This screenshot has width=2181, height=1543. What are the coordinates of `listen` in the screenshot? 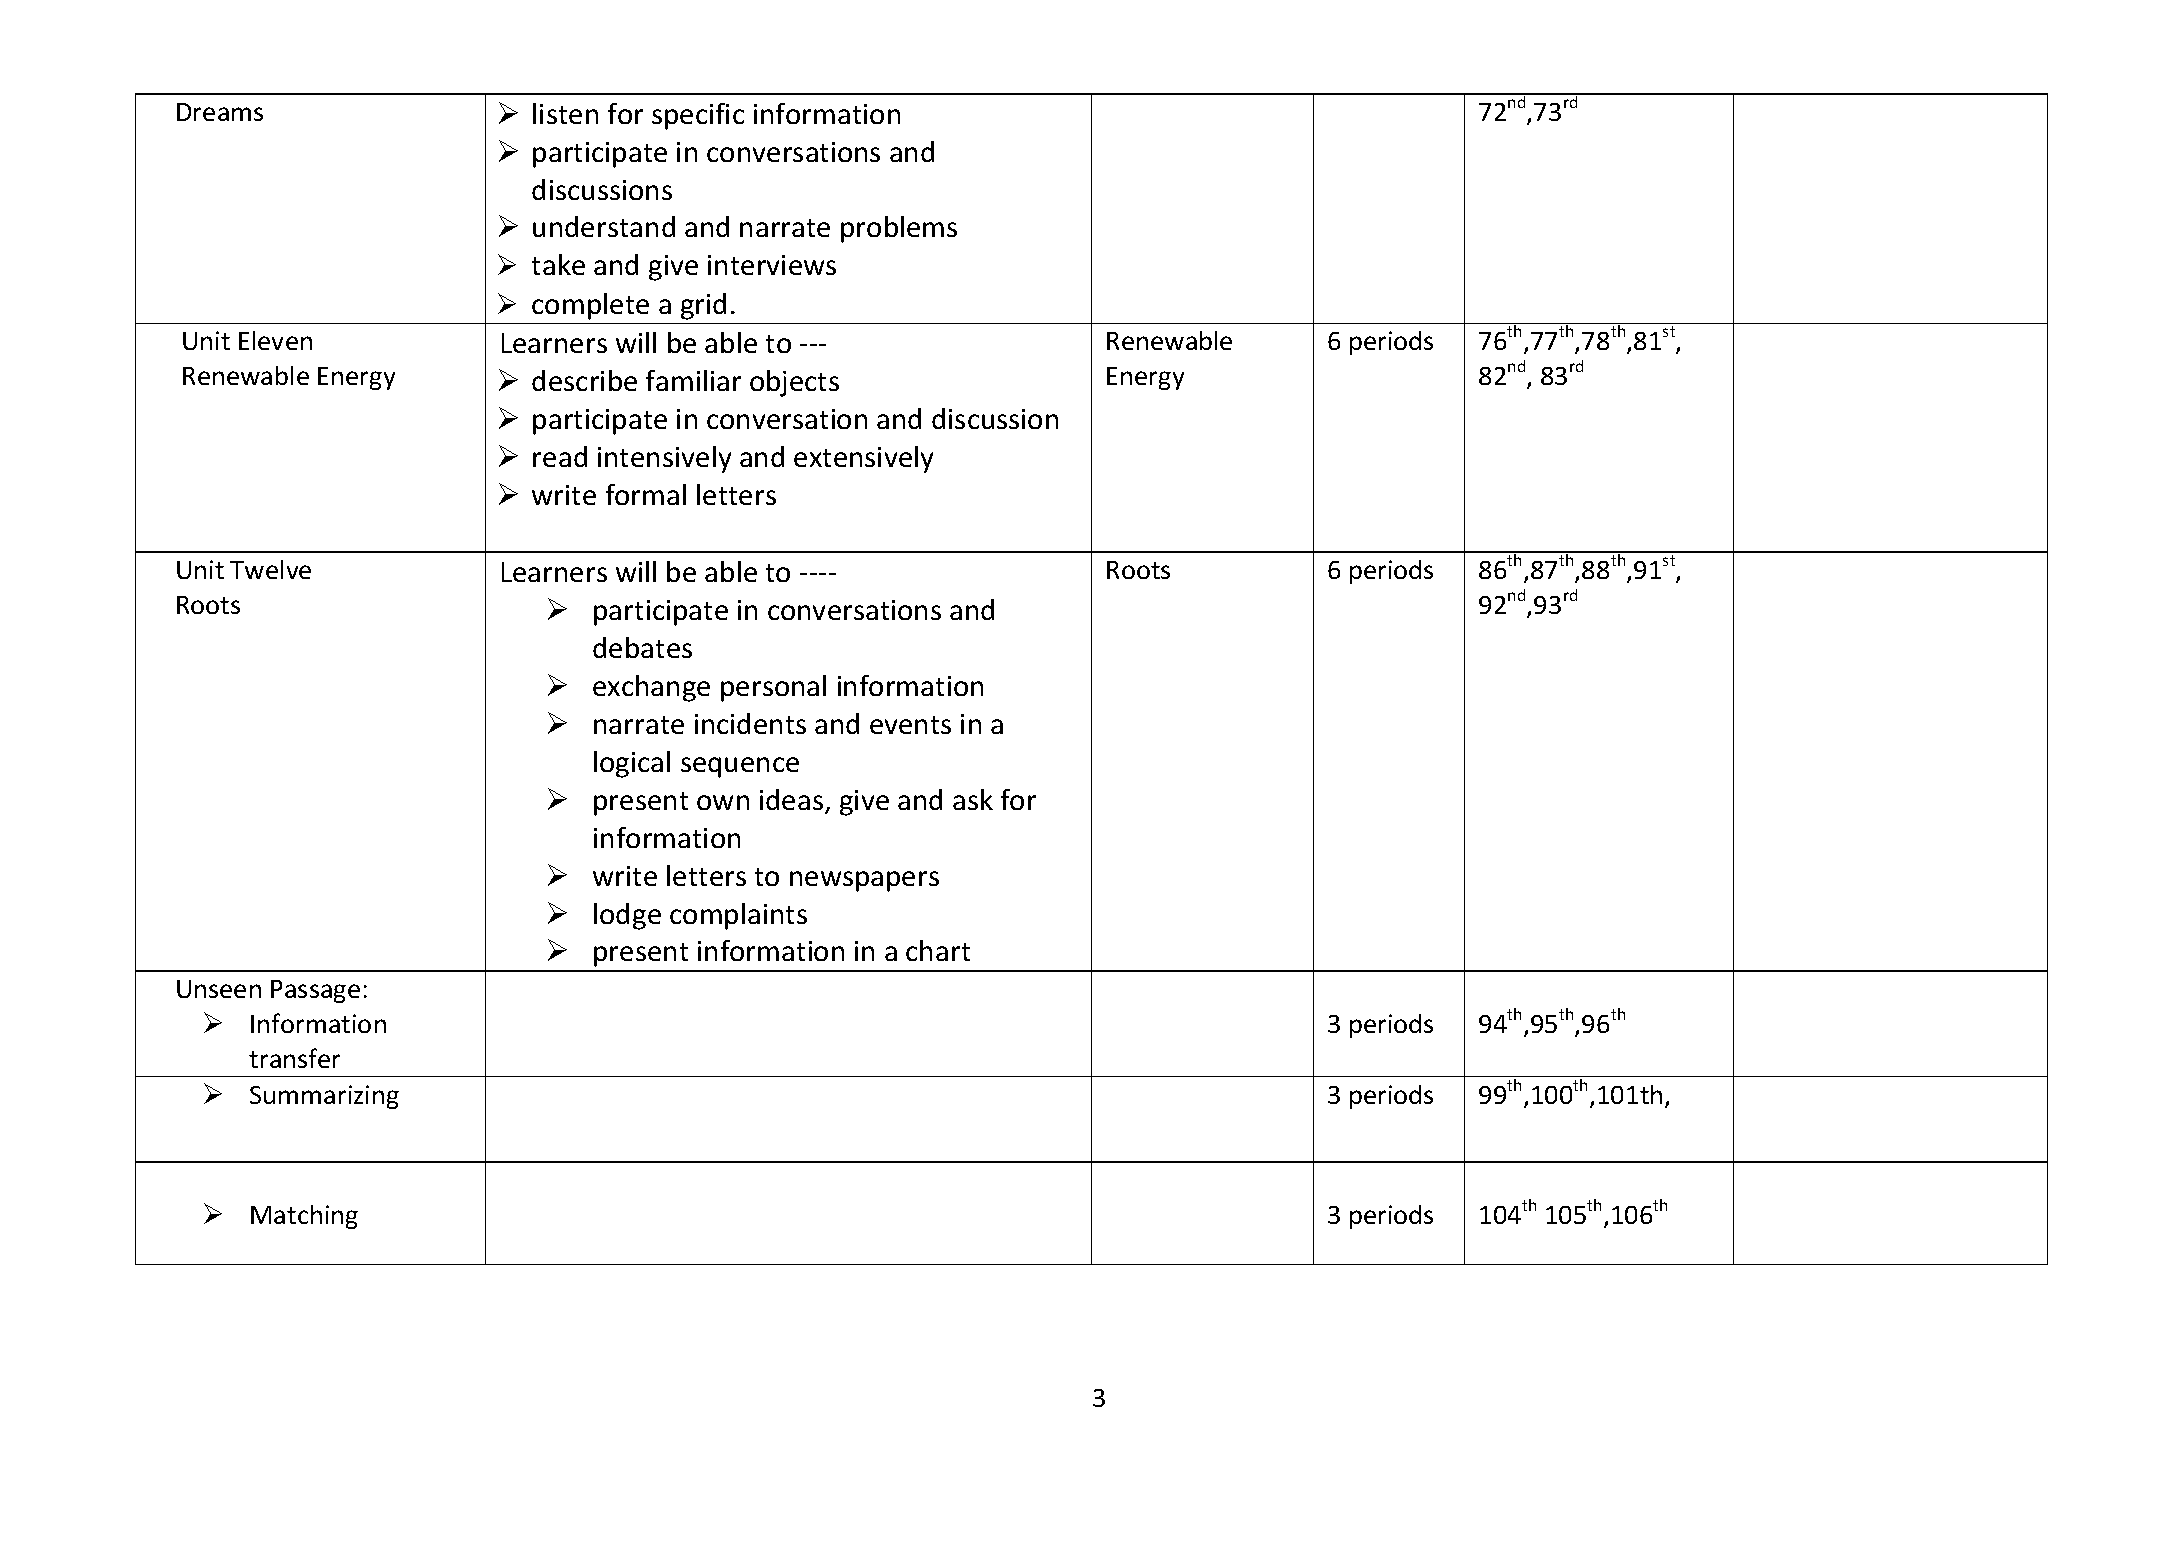 It's located at (565, 113).
